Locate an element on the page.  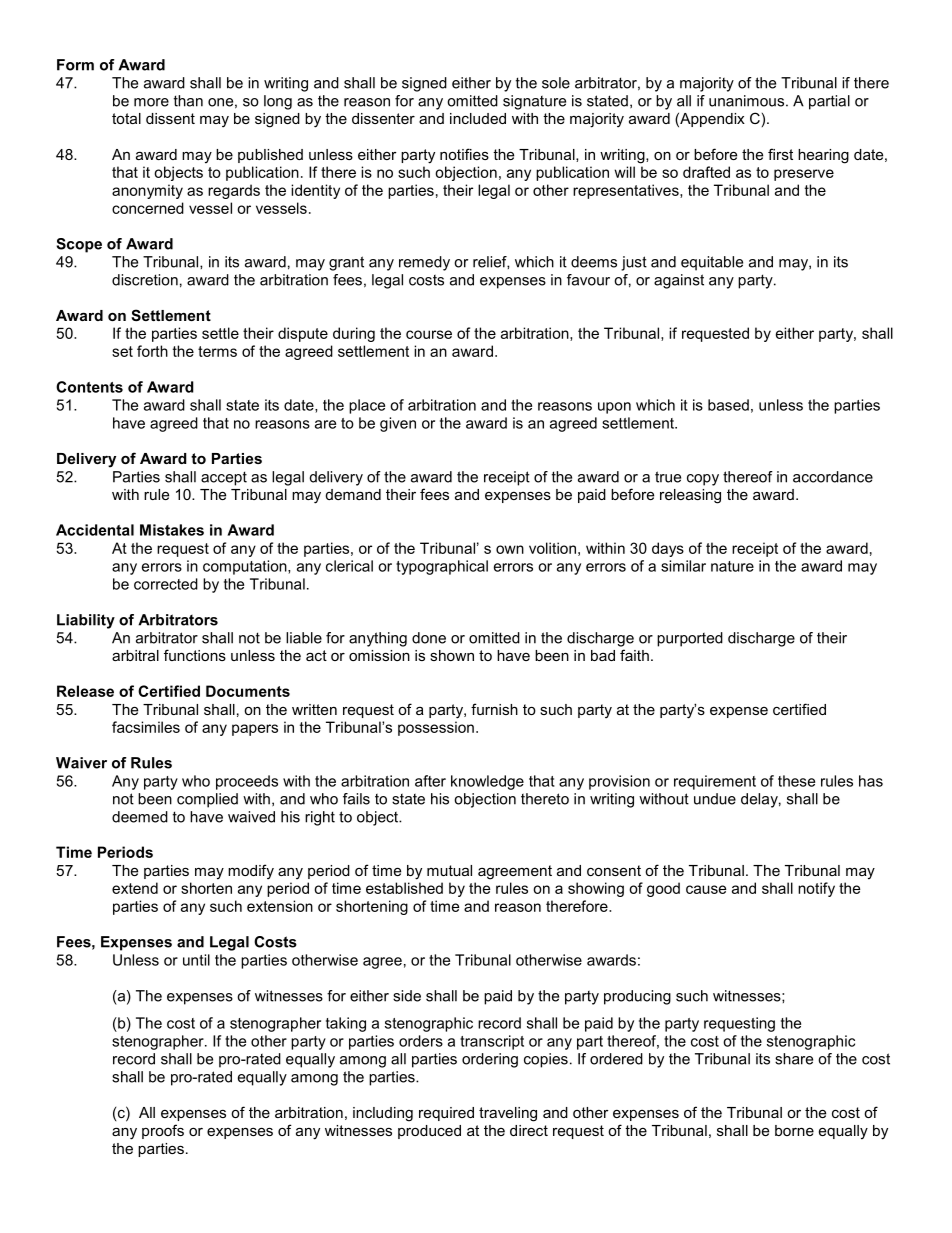
included is located at coordinates (478, 118).
